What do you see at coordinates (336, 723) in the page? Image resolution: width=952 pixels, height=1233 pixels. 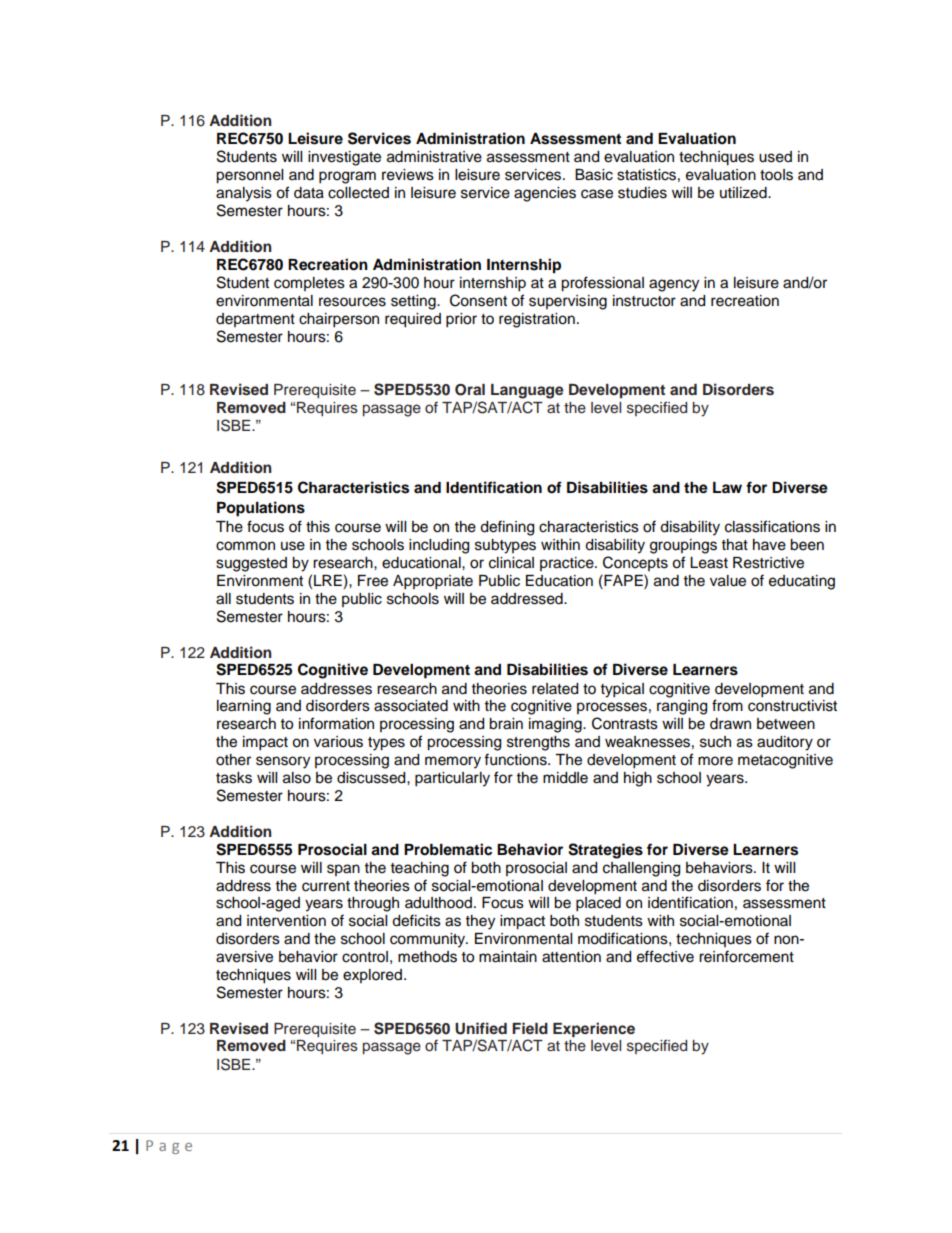 I see `information` at bounding box center [336, 723].
